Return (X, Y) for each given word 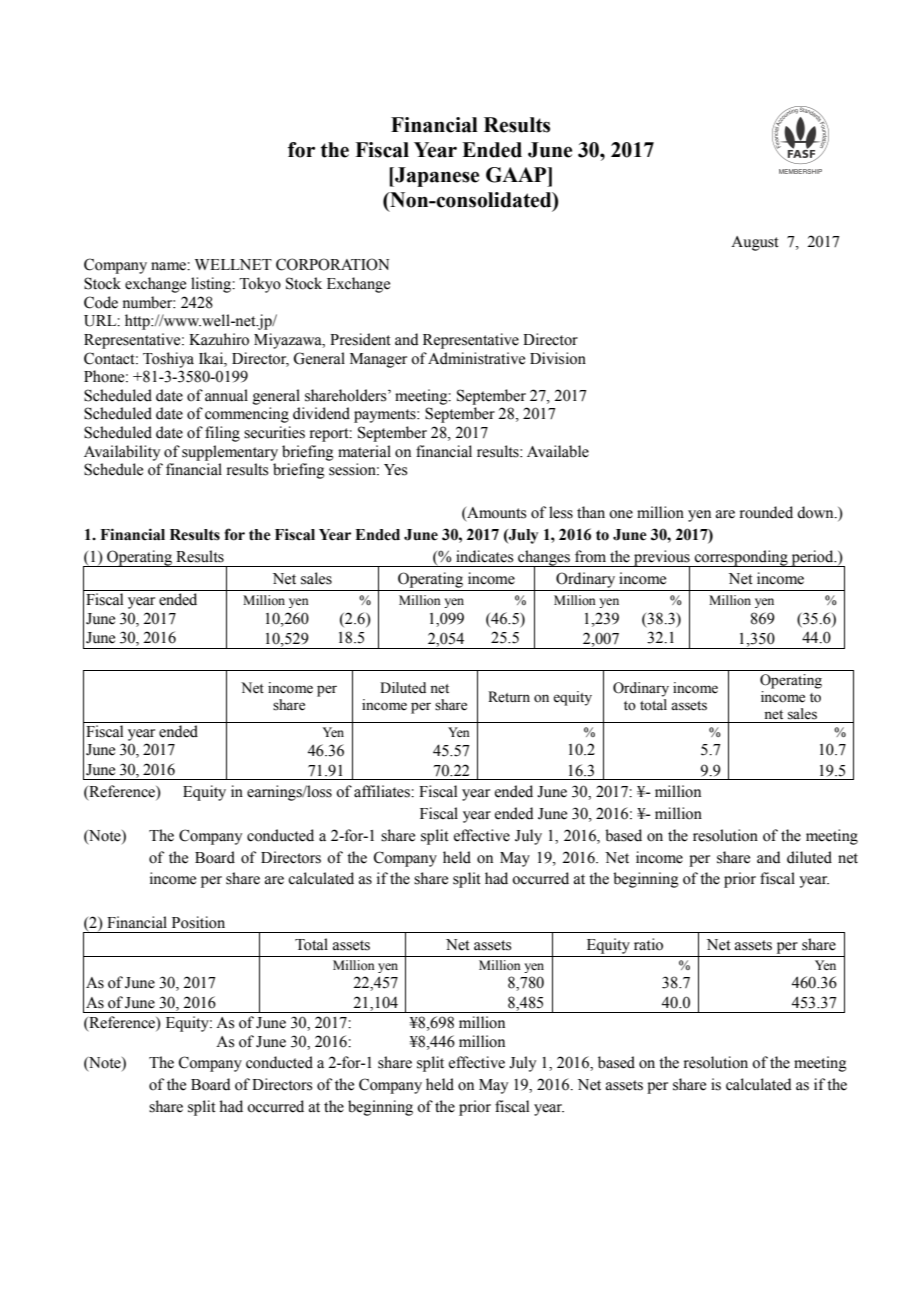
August (755, 243)
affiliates (383, 791)
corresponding (741, 558)
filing (222, 434)
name (169, 266)
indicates (484, 556)
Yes (395, 470)
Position (198, 922)
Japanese (436, 177)
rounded (766, 512)
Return (509, 697)
